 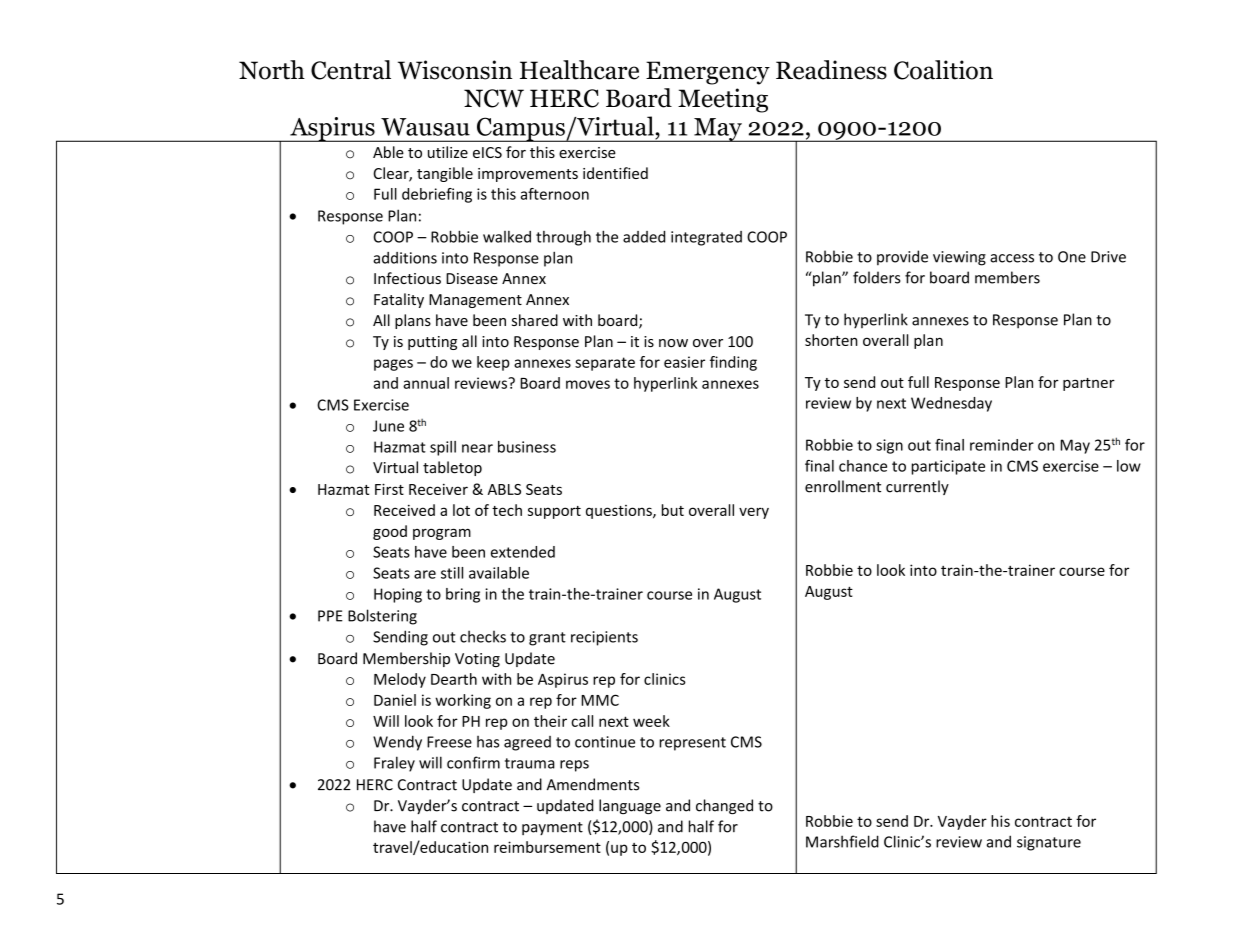 What do you see at coordinates (389, 489) in the page?
I see `First` at bounding box center [389, 489].
